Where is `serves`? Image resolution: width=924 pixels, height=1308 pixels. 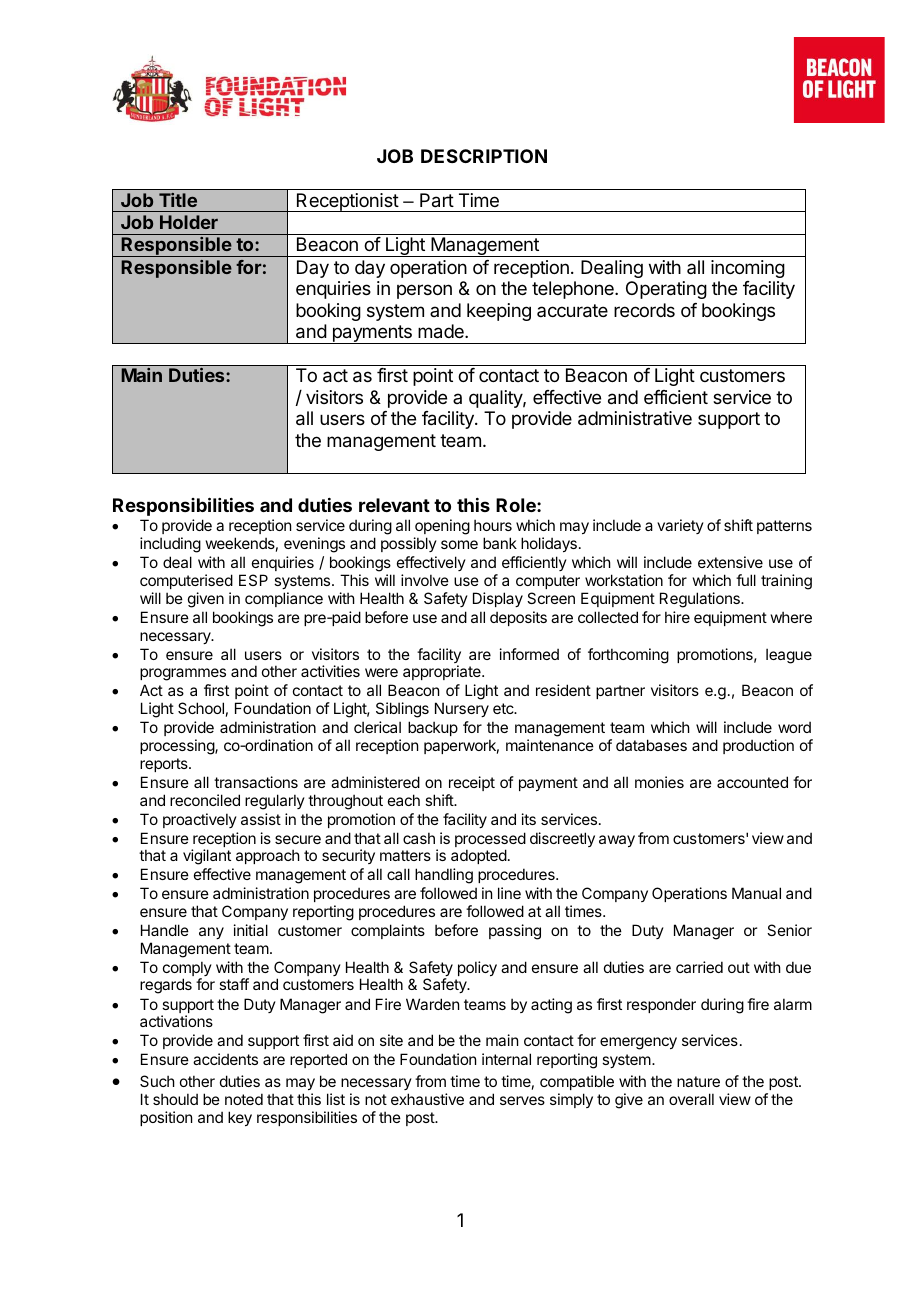
serves is located at coordinates (522, 1100).
